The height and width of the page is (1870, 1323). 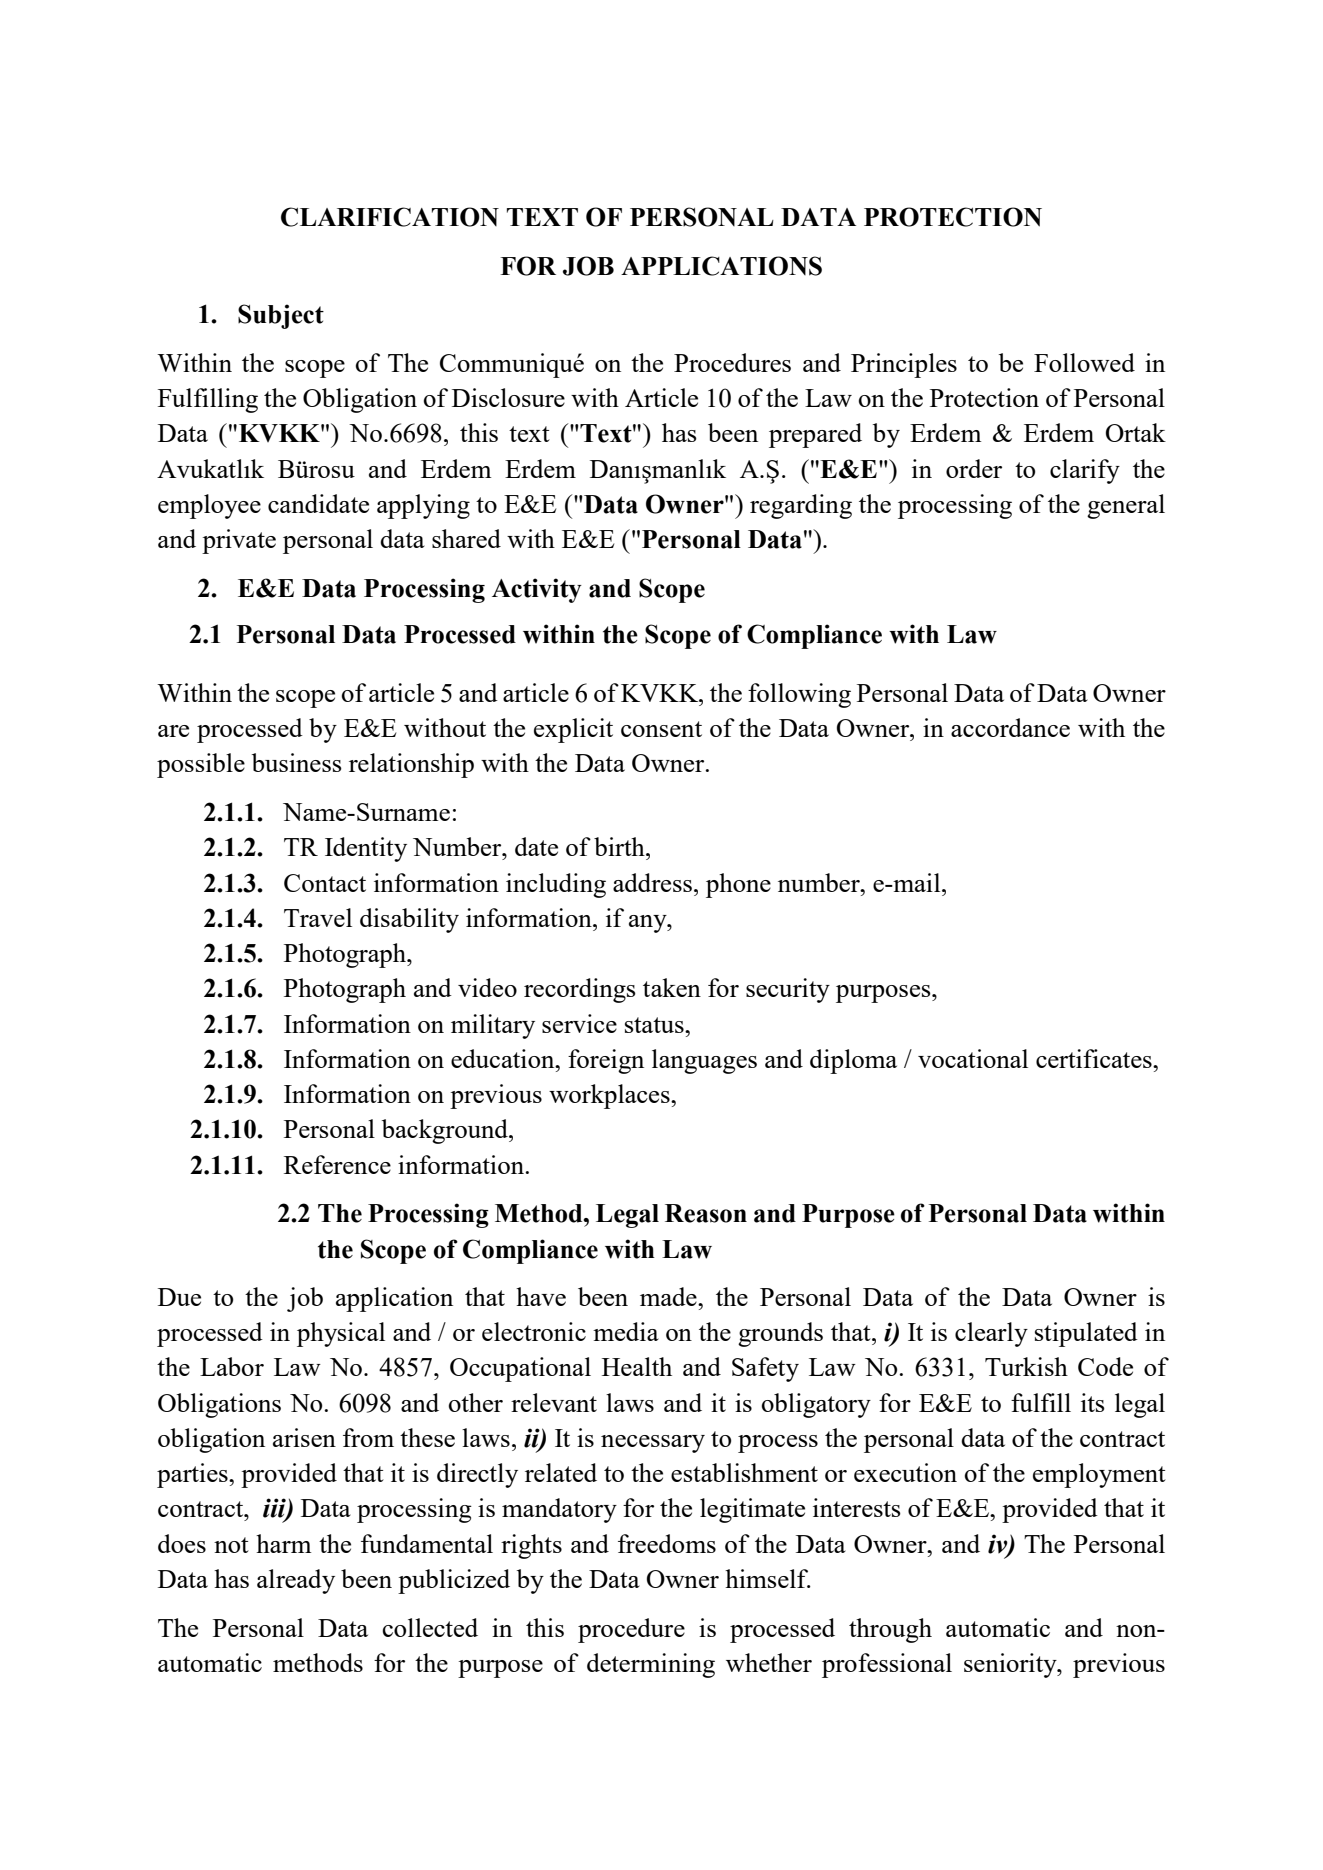 What do you see at coordinates (508, 397) in the page?
I see `Disclosure` at bounding box center [508, 397].
